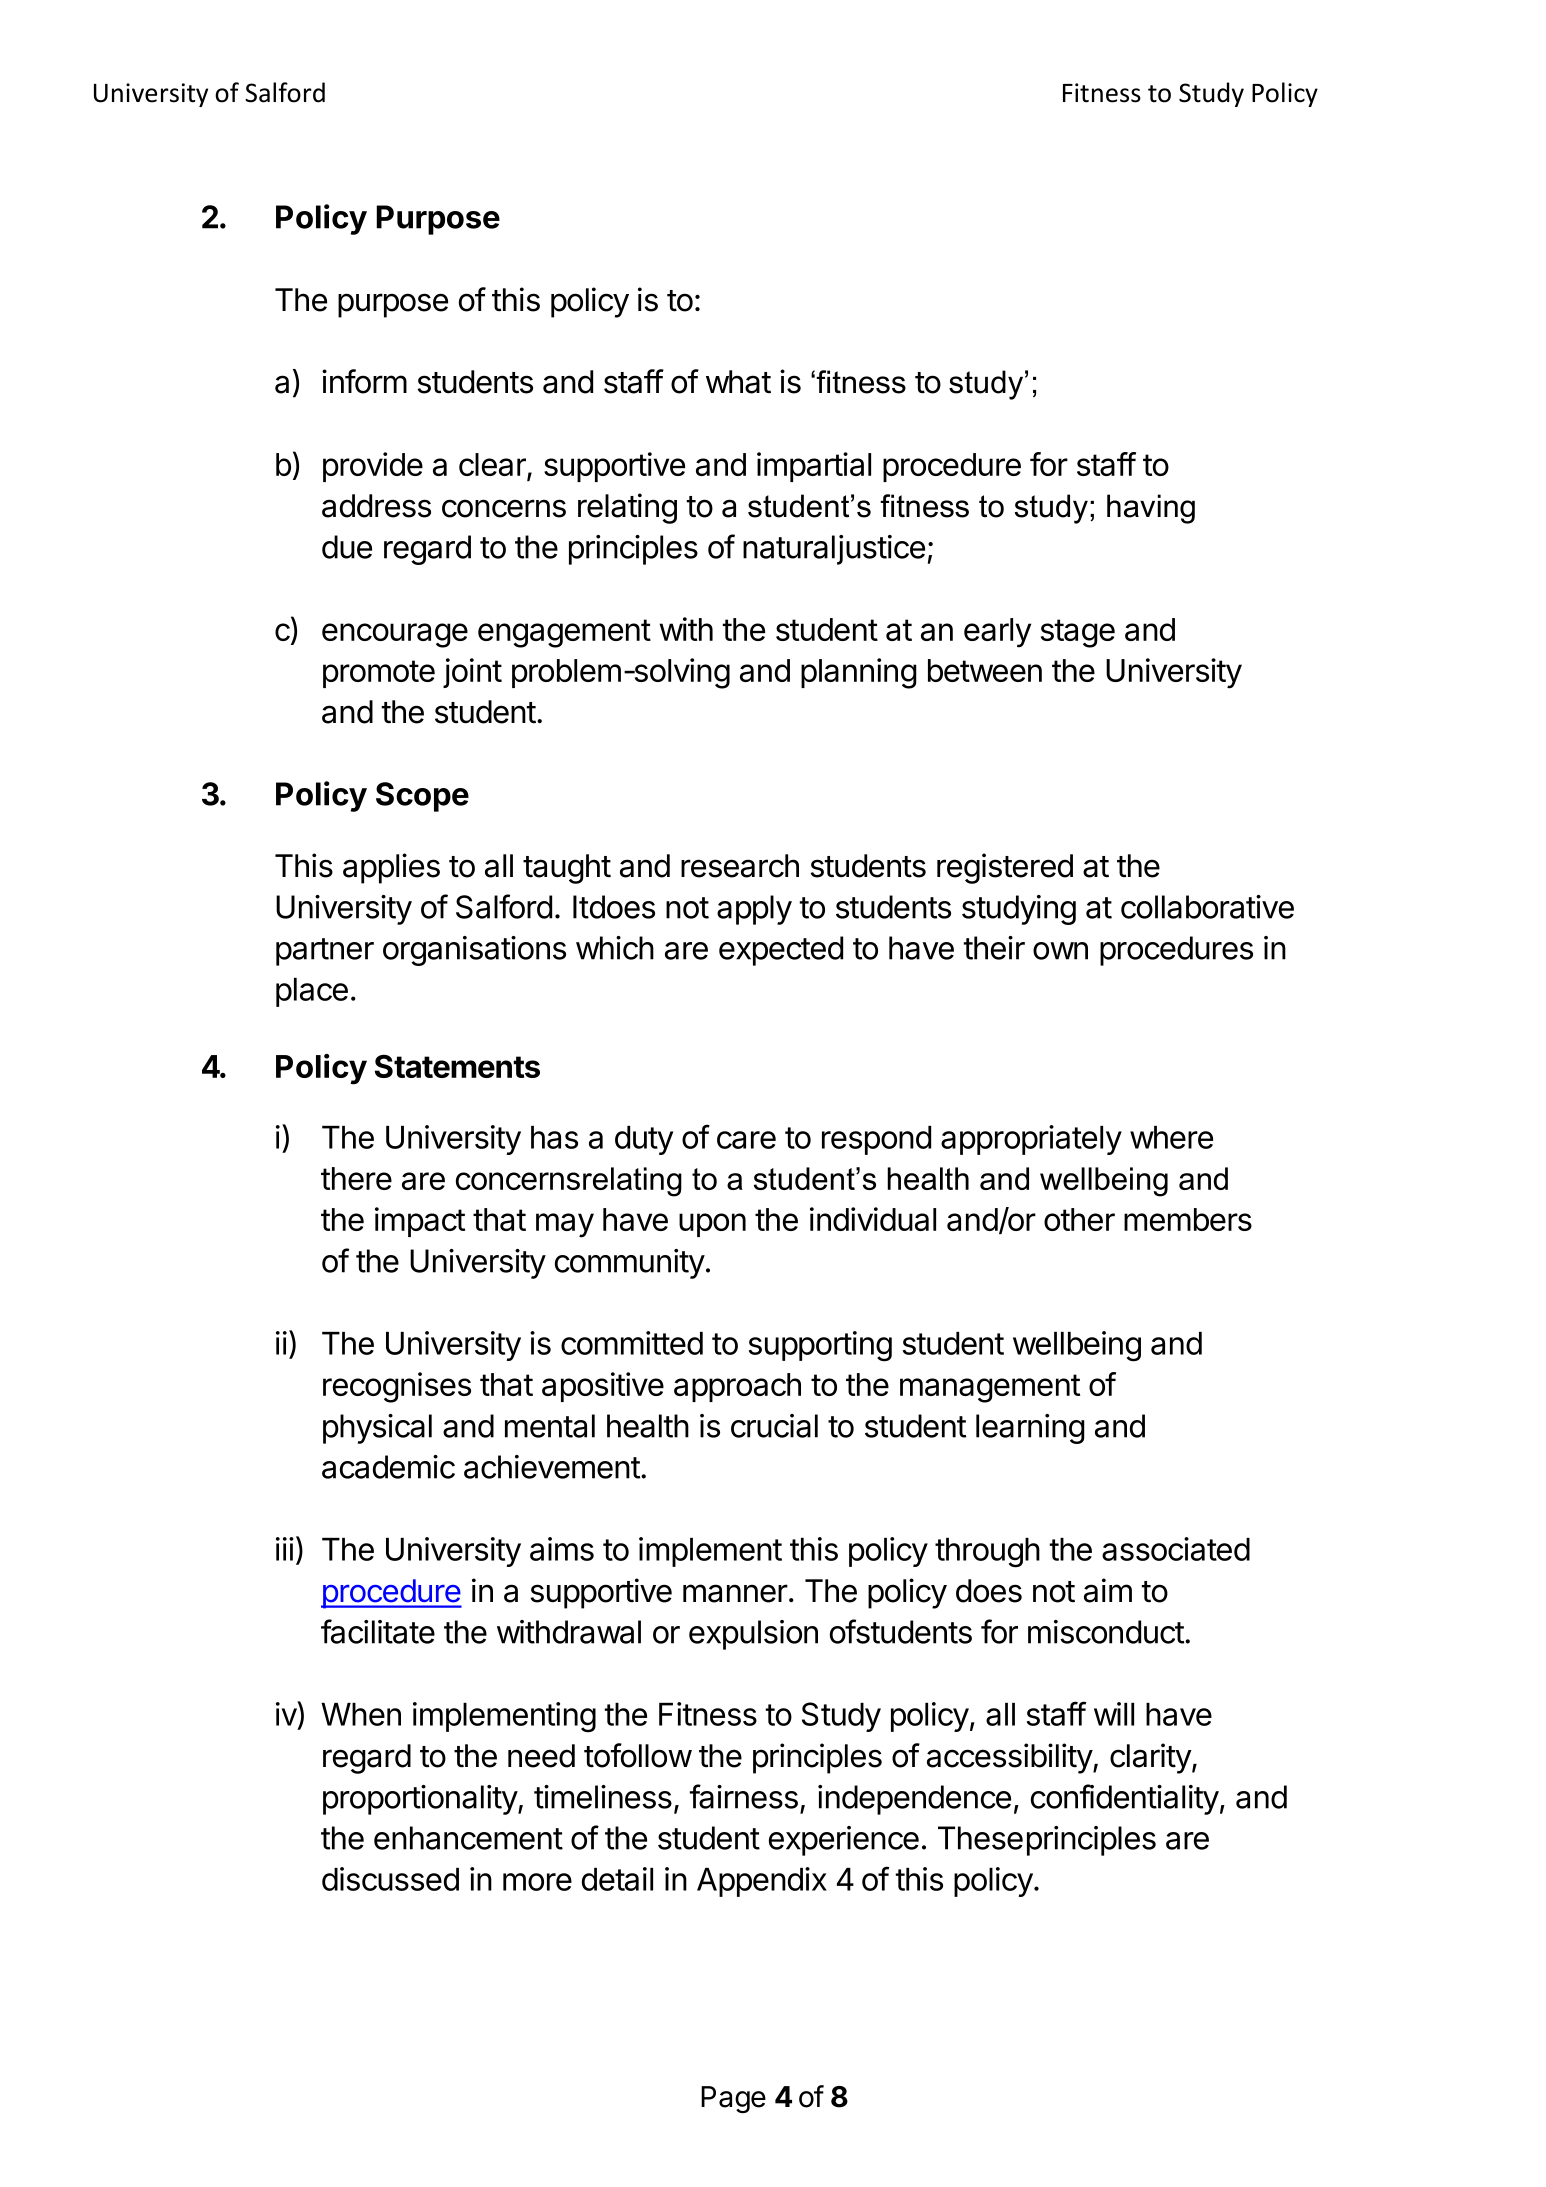 This screenshot has width=1546, height=2187. Describe the element at coordinates (1151, 509) in the screenshot. I see `having` at that location.
